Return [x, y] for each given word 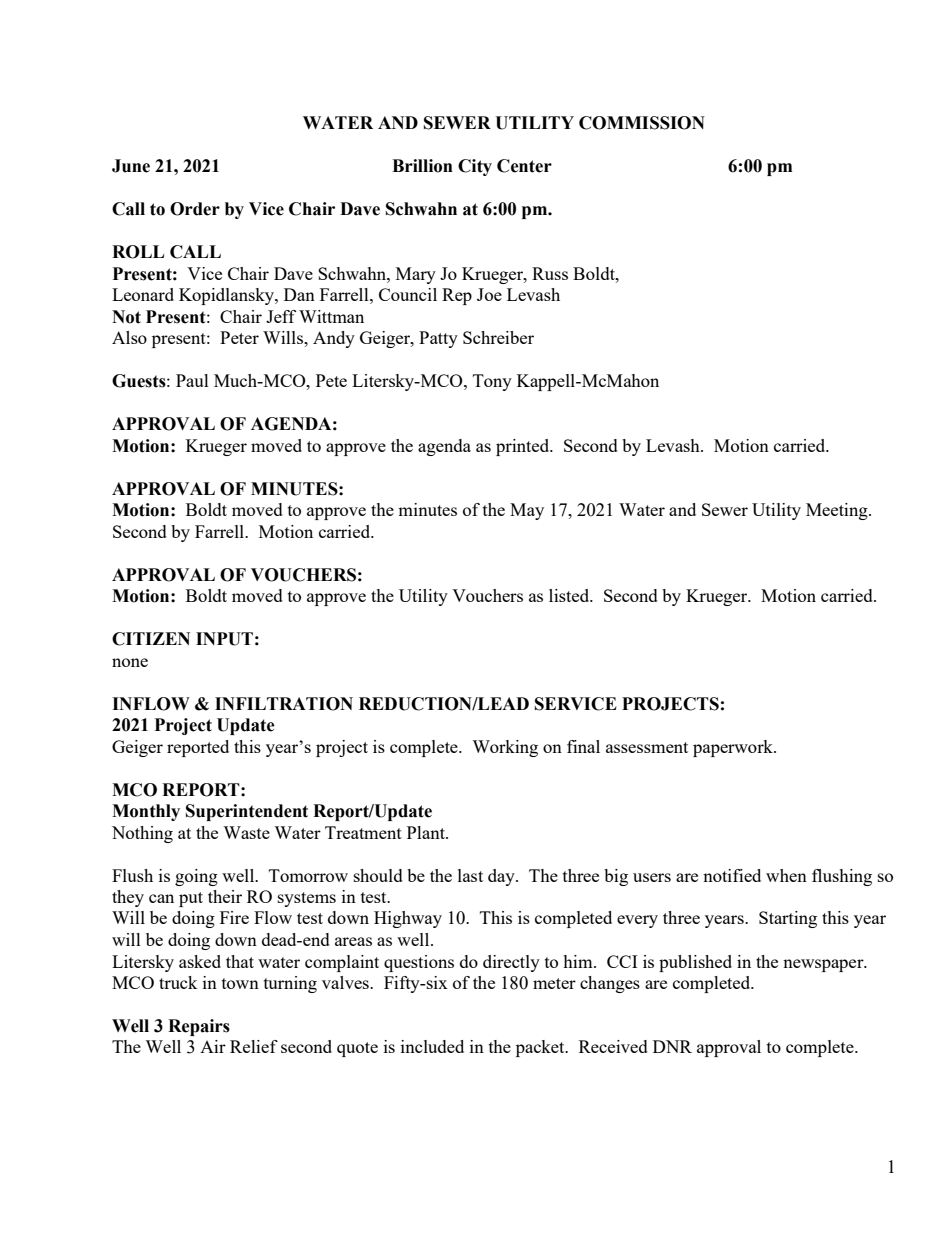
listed [570, 595]
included [432, 1046]
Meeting [838, 511]
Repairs [199, 1027]
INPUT [224, 639]
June [131, 166]
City [475, 167]
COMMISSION [642, 123]
